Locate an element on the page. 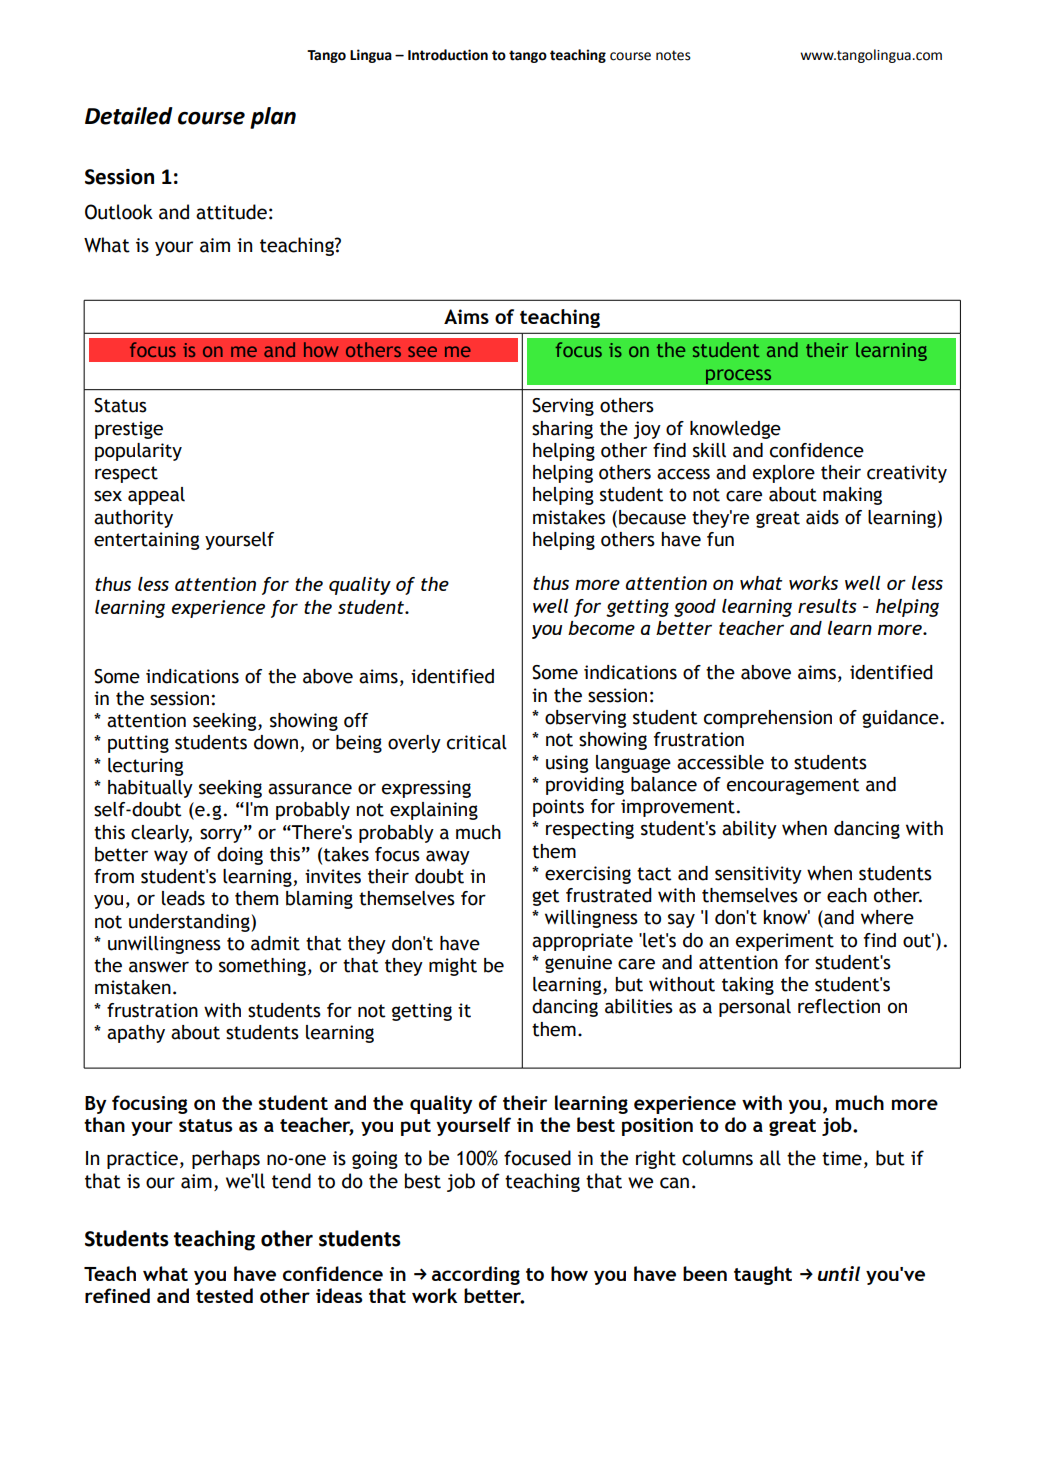 This page has width=1039, height=1470. tested is located at coordinates (224, 1295).
